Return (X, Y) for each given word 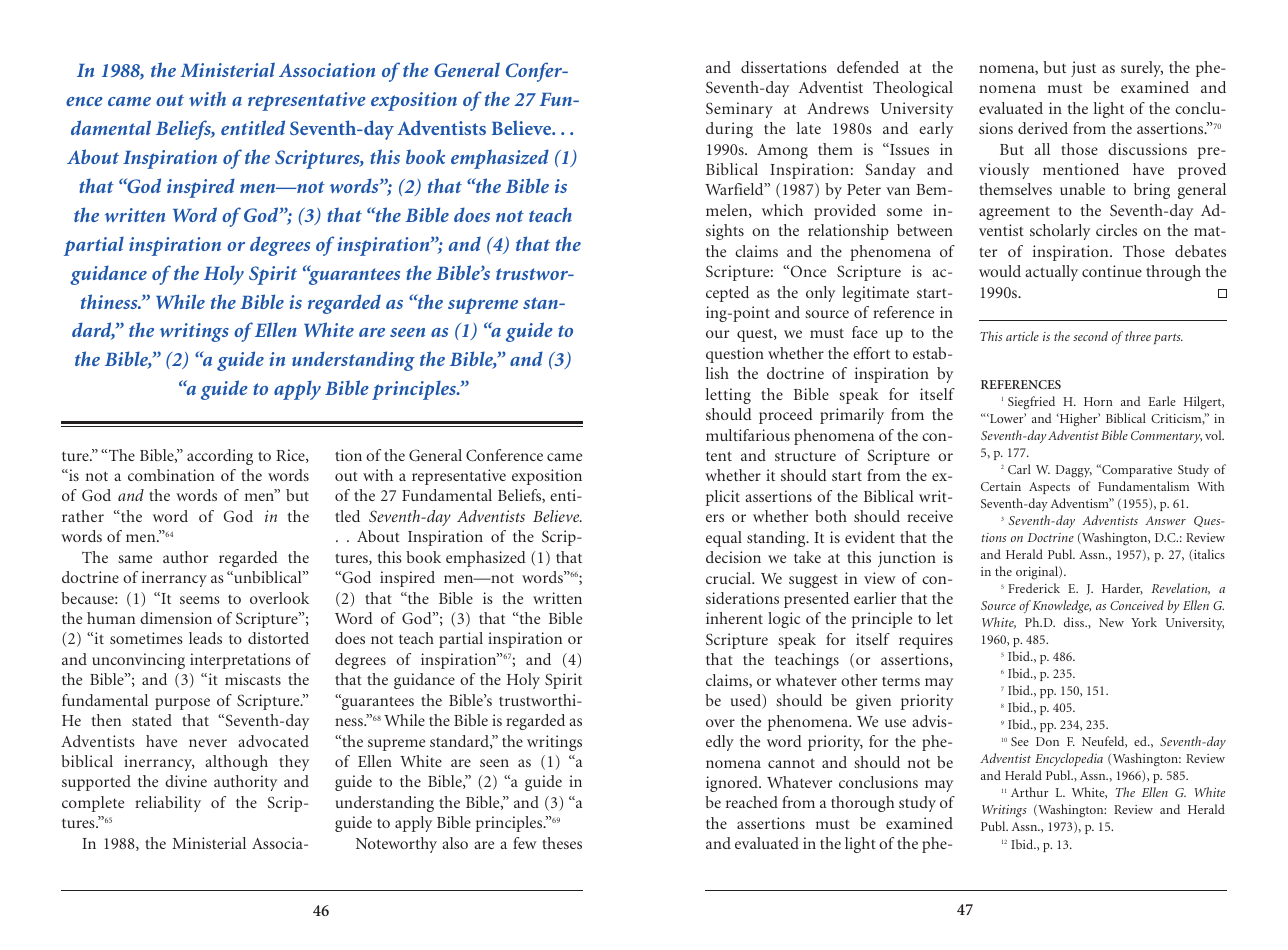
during (729, 130)
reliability (168, 804)
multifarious (748, 435)
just (1083, 69)
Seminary (739, 110)
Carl (1019, 469)
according (220, 457)
